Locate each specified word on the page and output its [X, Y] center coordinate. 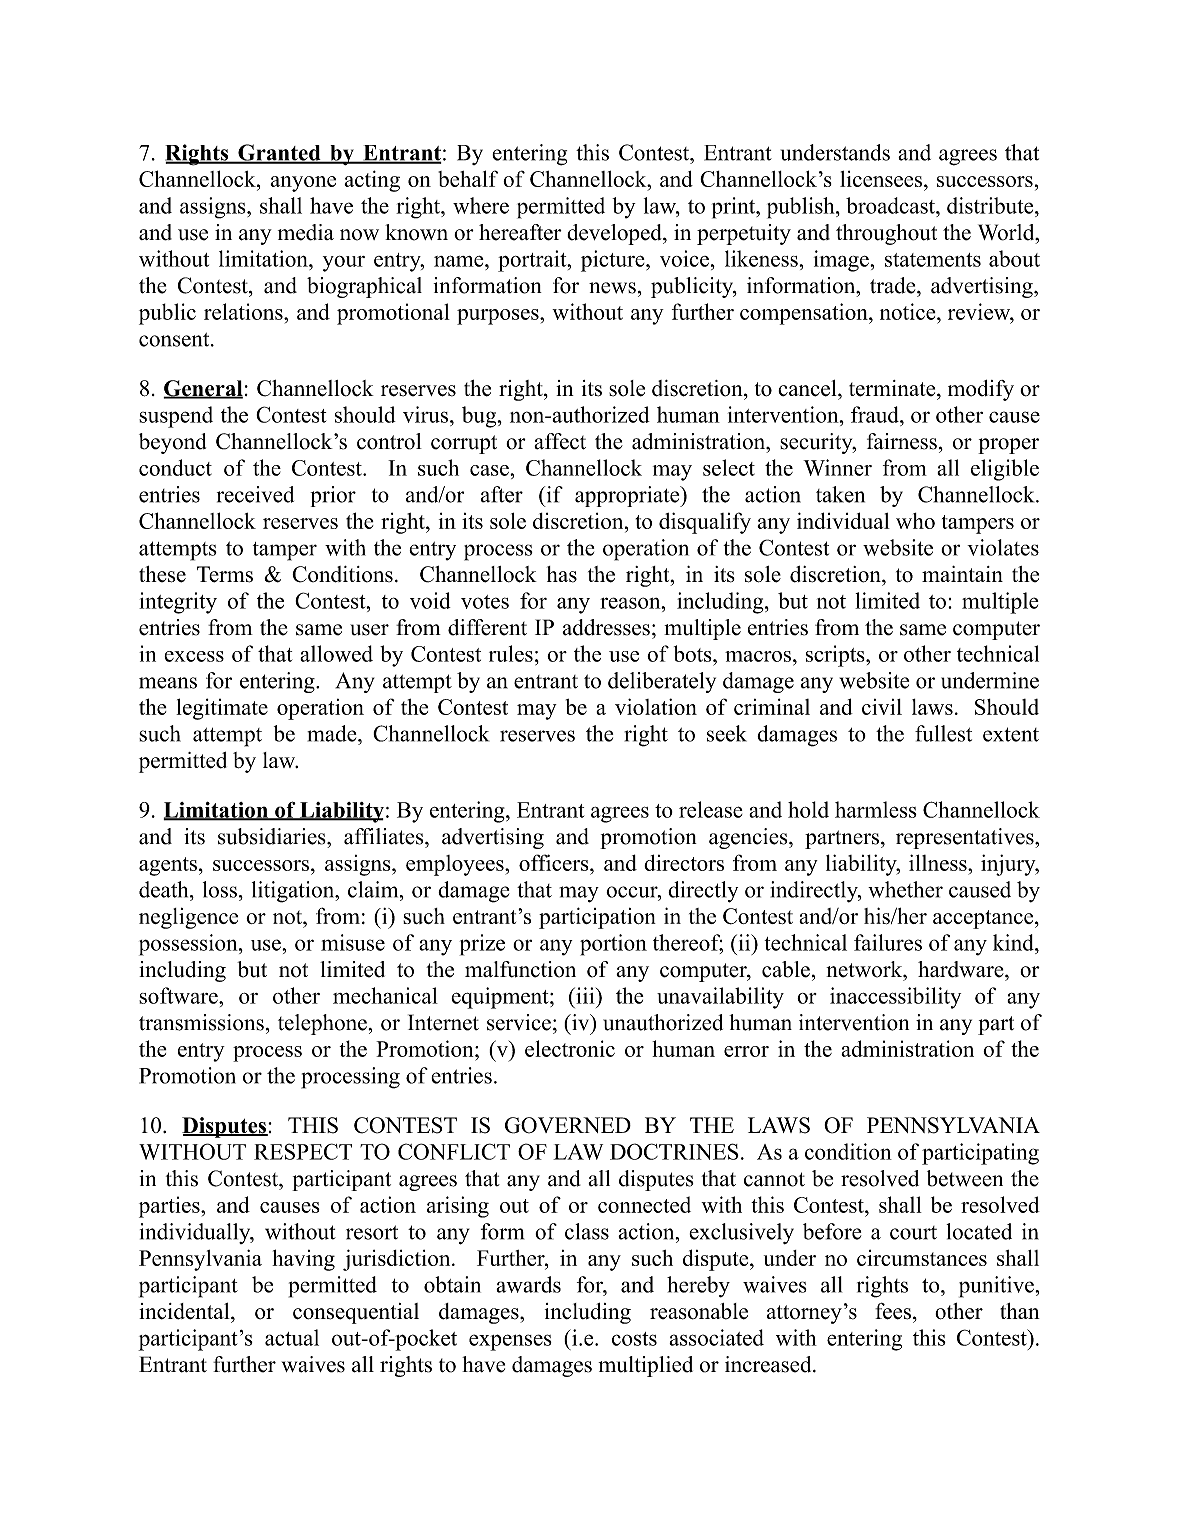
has [562, 574]
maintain [962, 574]
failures [888, 942]
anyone [303, 184]
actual [292, 1337]
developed [615, 234]
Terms [225, 574]
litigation [294, 892]
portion [613, 945]
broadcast [891, 205]
